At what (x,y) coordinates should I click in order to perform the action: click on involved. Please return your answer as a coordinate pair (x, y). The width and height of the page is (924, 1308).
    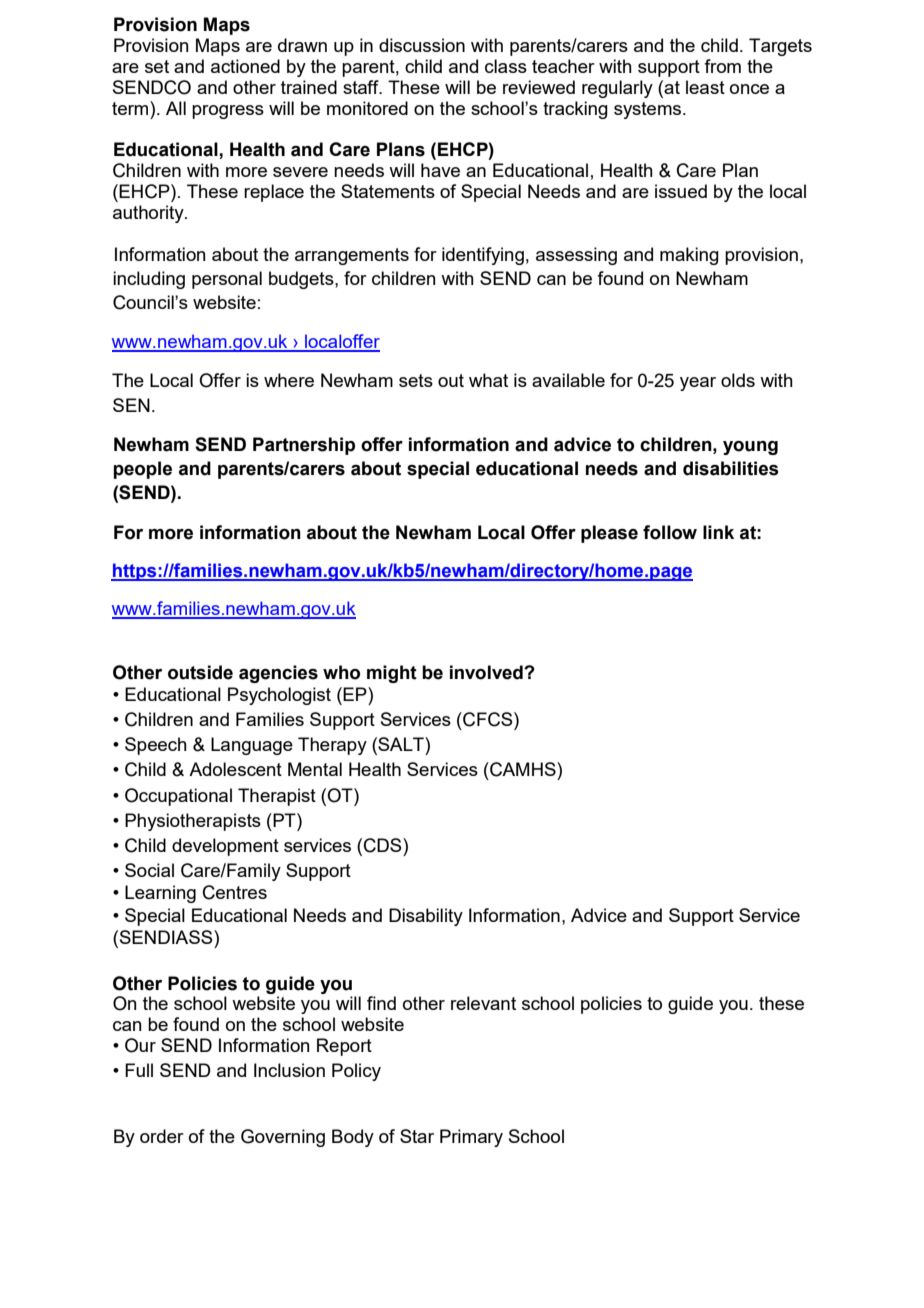
    Looking at the image, I should click on (487, 672).
